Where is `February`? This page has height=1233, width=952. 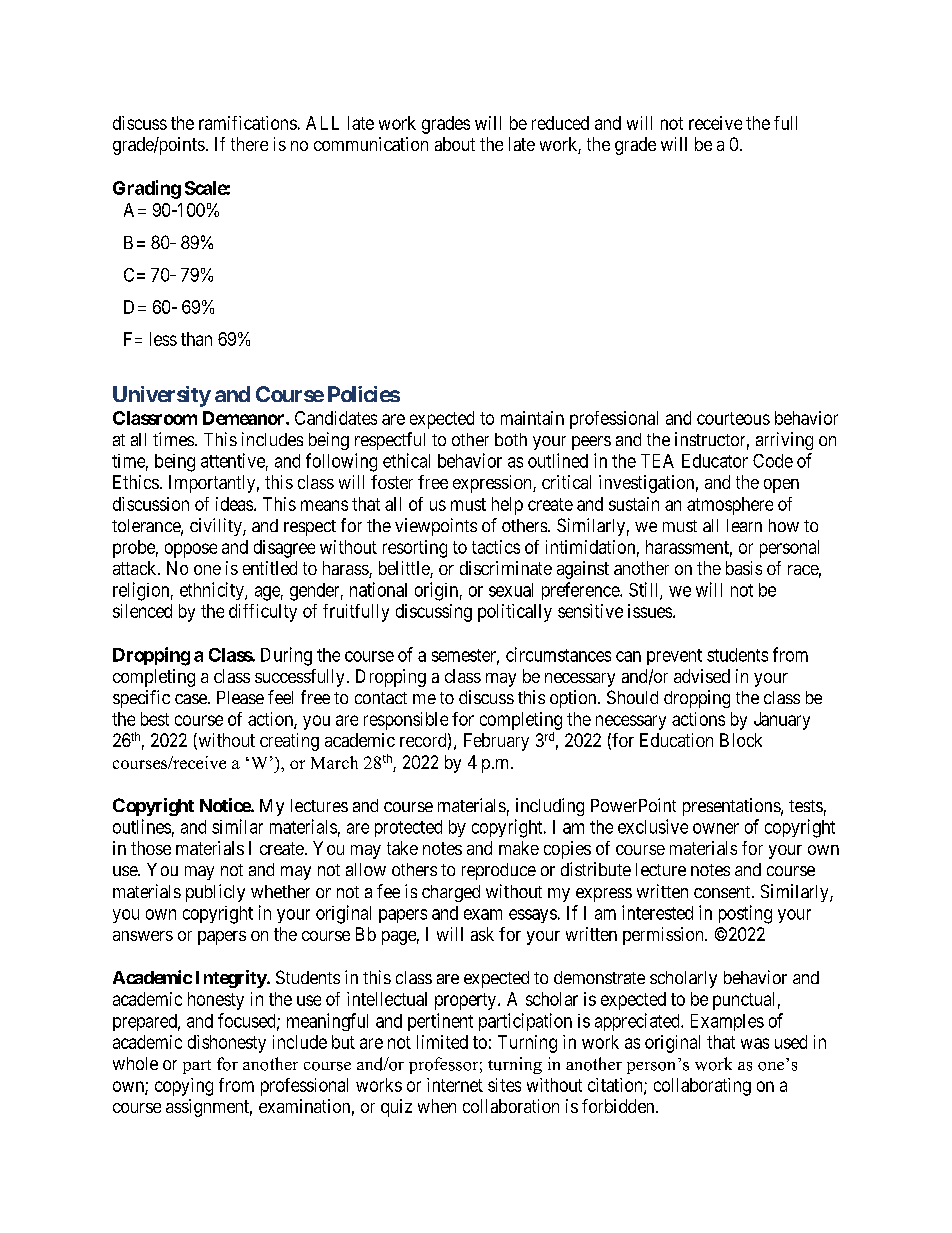
February is located at coordinates (496, 742).
